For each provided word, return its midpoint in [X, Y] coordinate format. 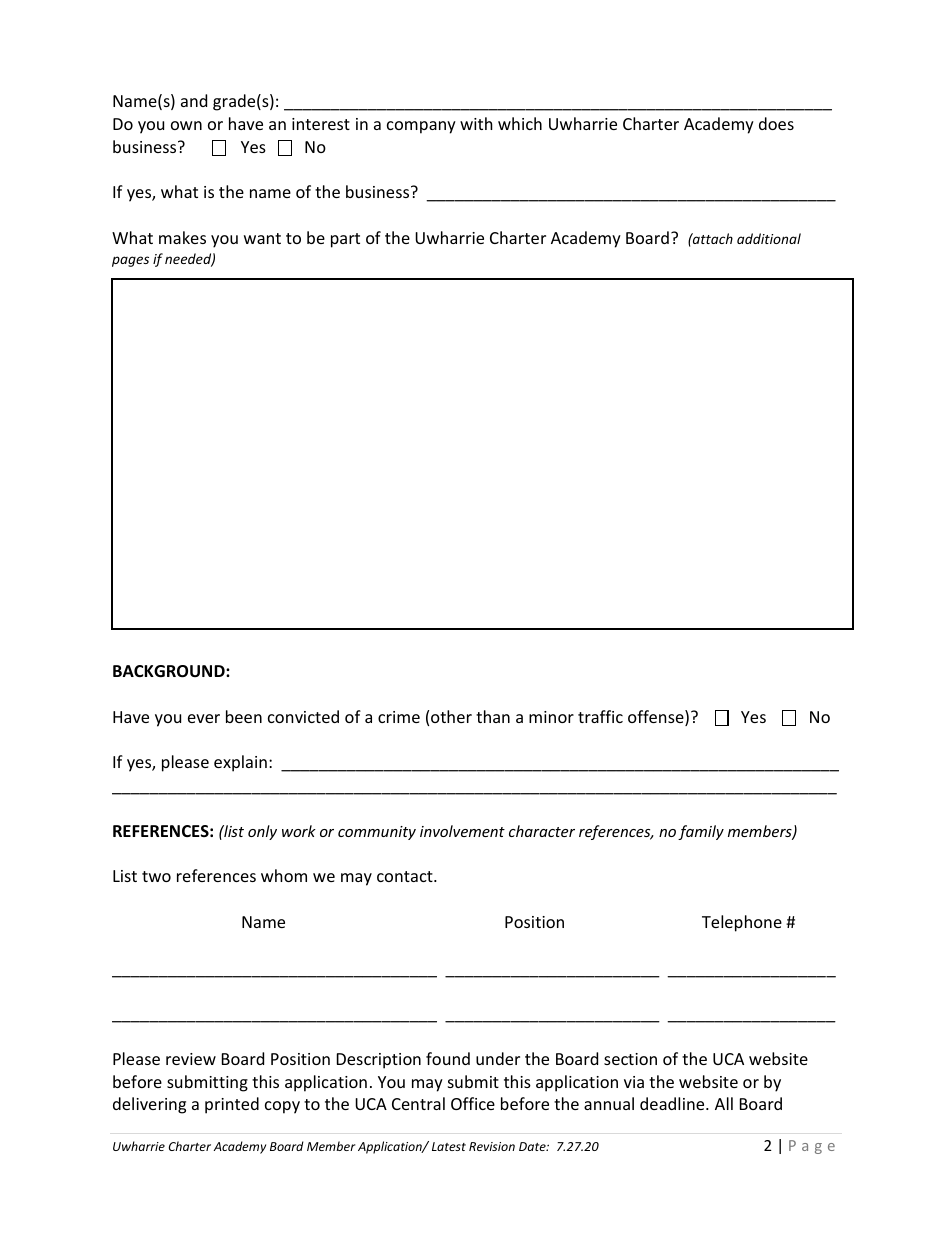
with [476, 123]
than [493, 716]
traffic [600, 716]
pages [130, 261]
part [345, 240]
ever [204, 718]
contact [406, 876]
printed [232, 1105]
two [156, 876]
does [776, 123]
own [186, 125]
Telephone [742, 923]
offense [657, 718]
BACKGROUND [170, 671]
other [451, 716]
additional [769, 238]
